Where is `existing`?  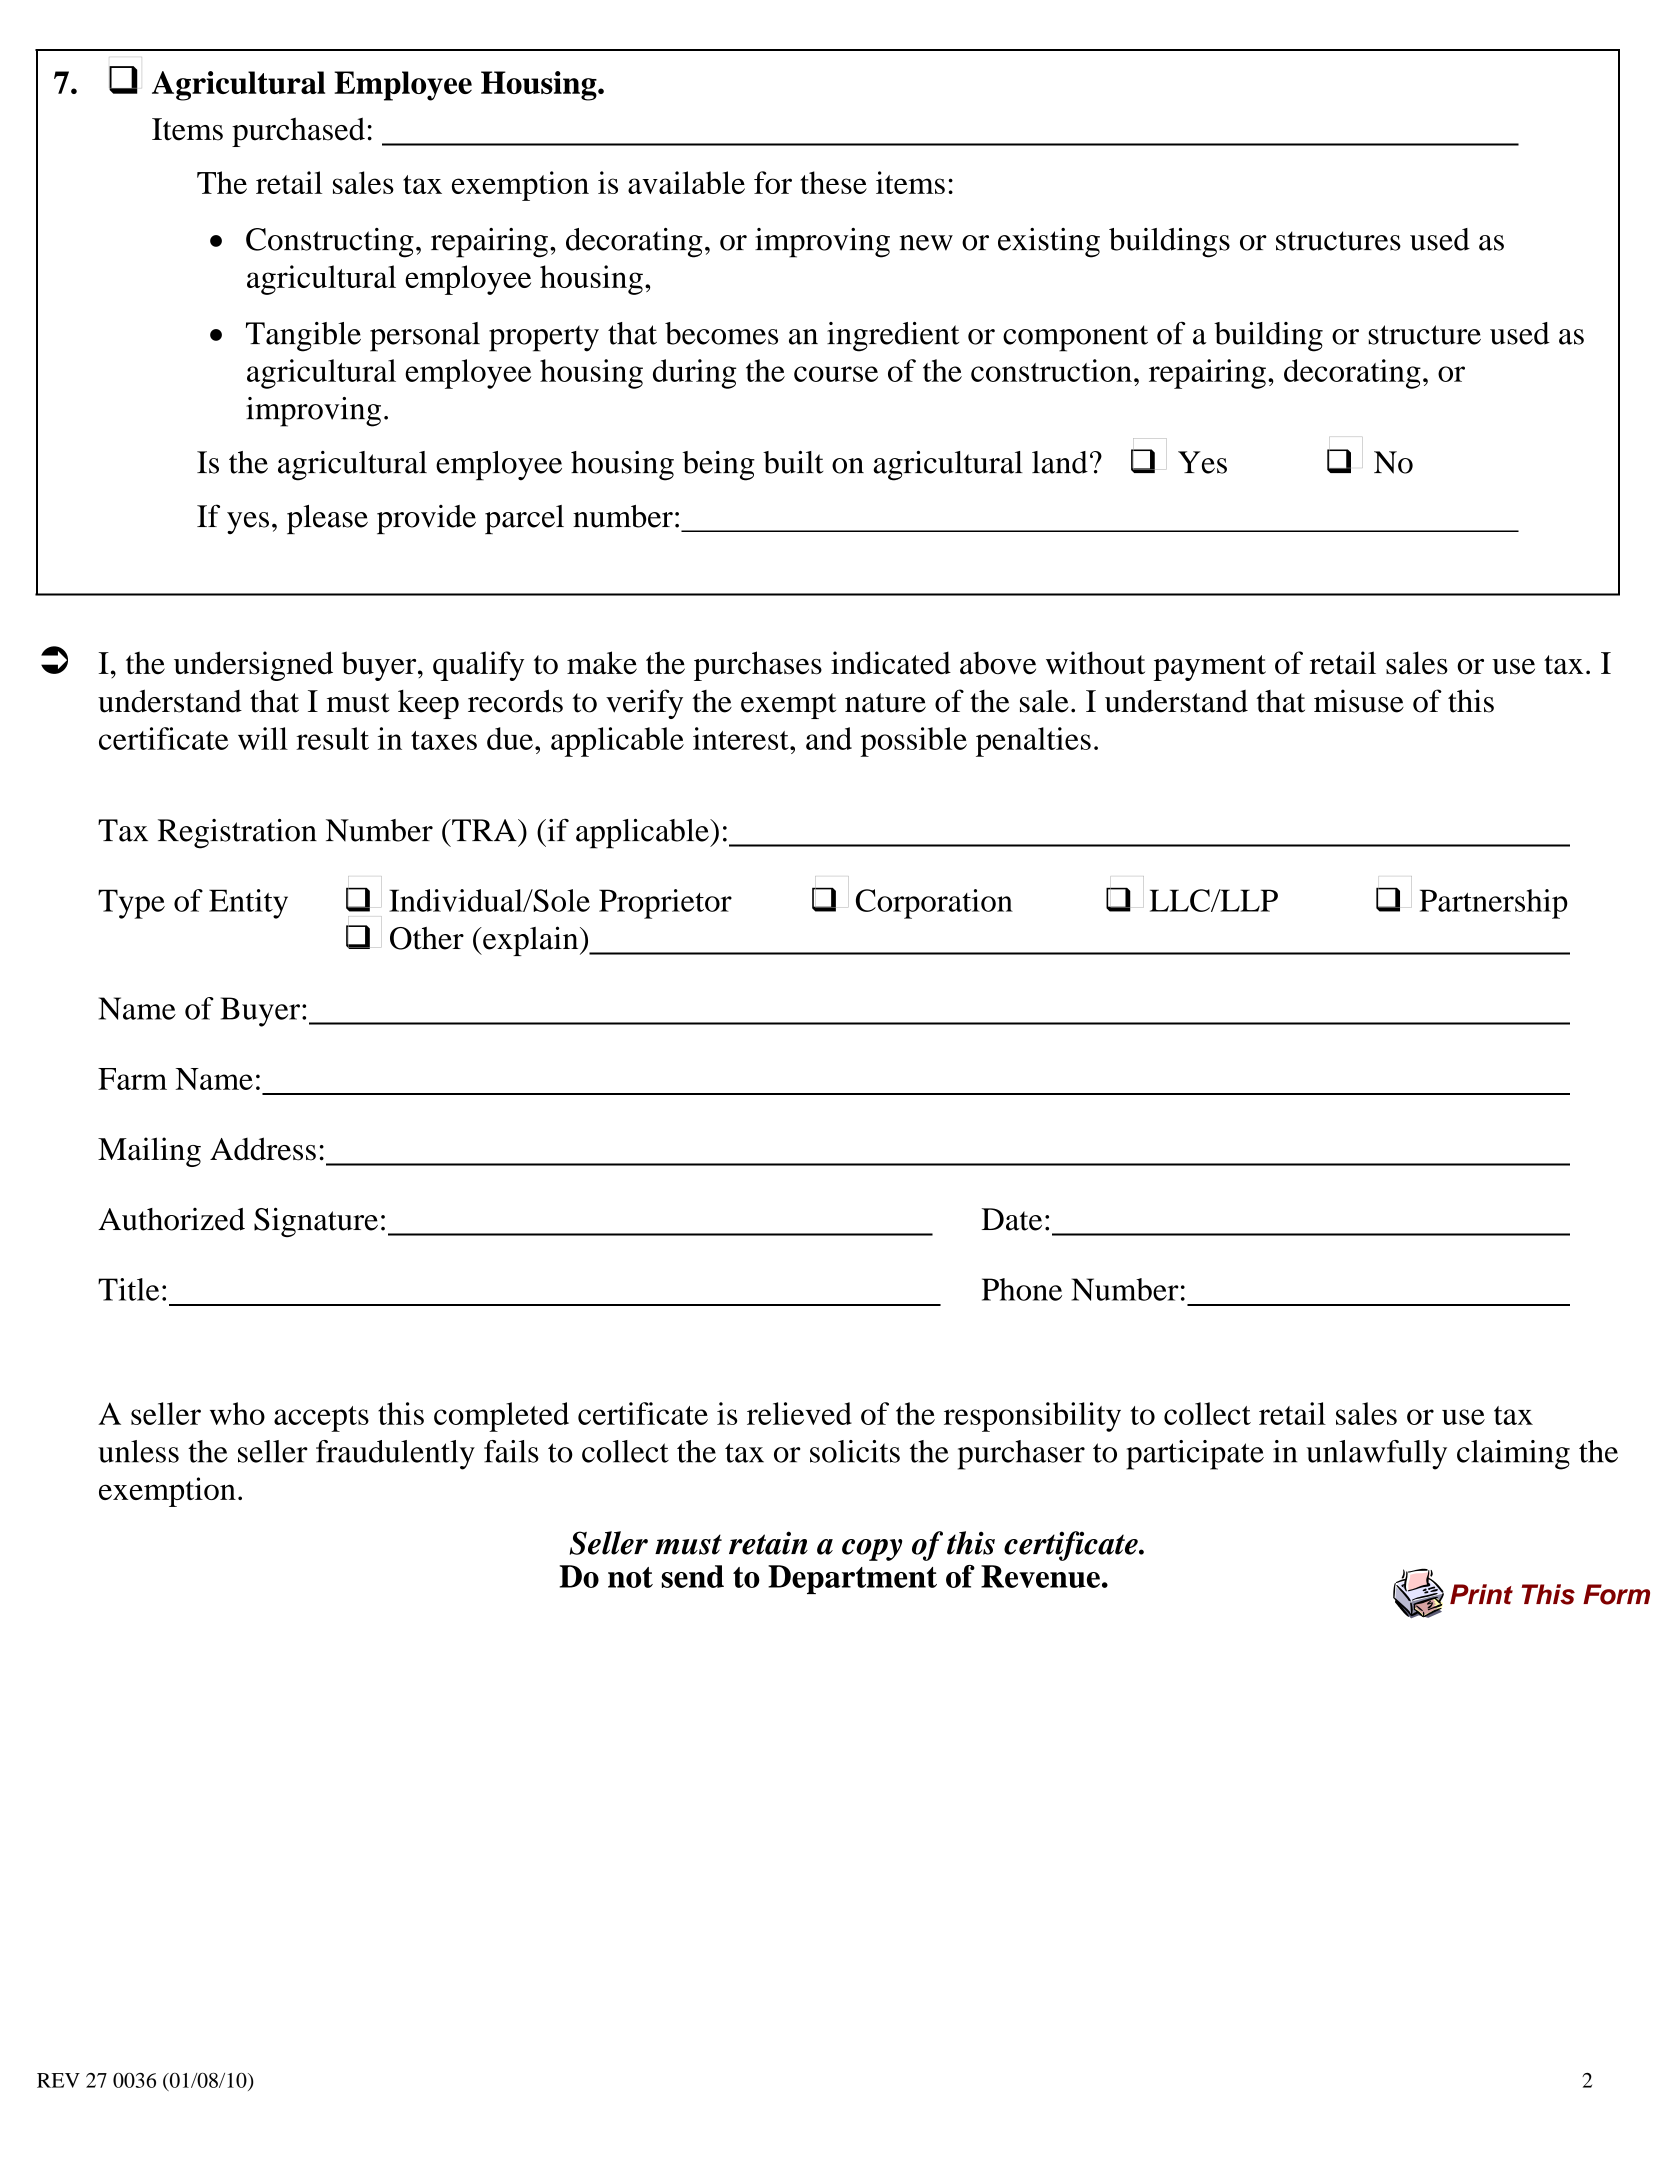 existing is located at coordinates (1049, 243).
